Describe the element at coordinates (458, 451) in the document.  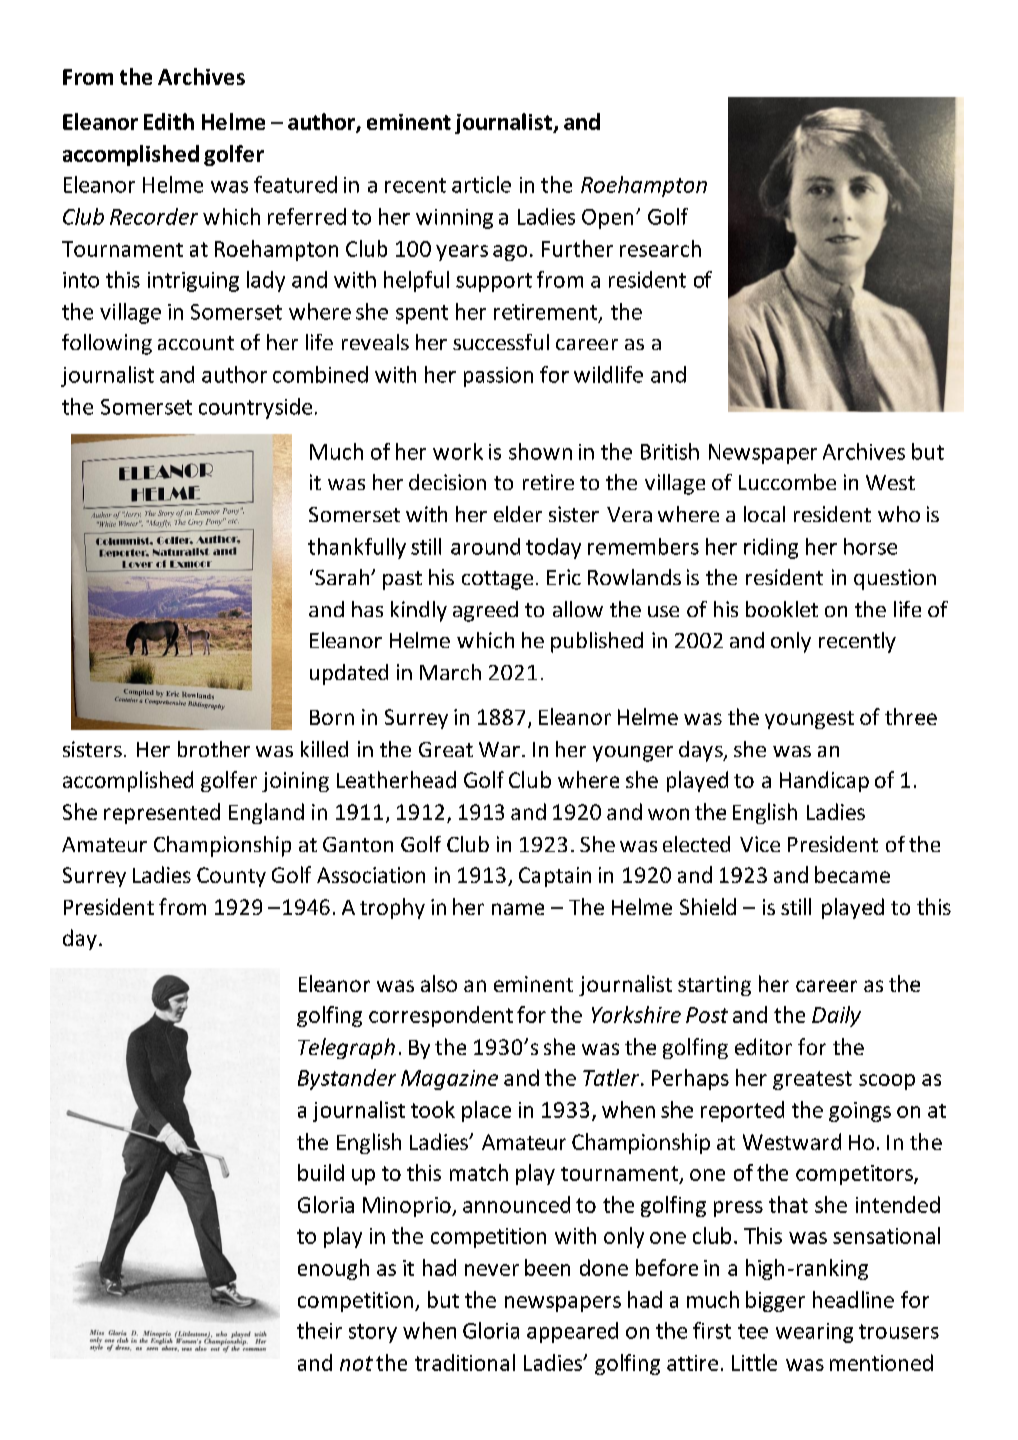
I see `work` at that location.
